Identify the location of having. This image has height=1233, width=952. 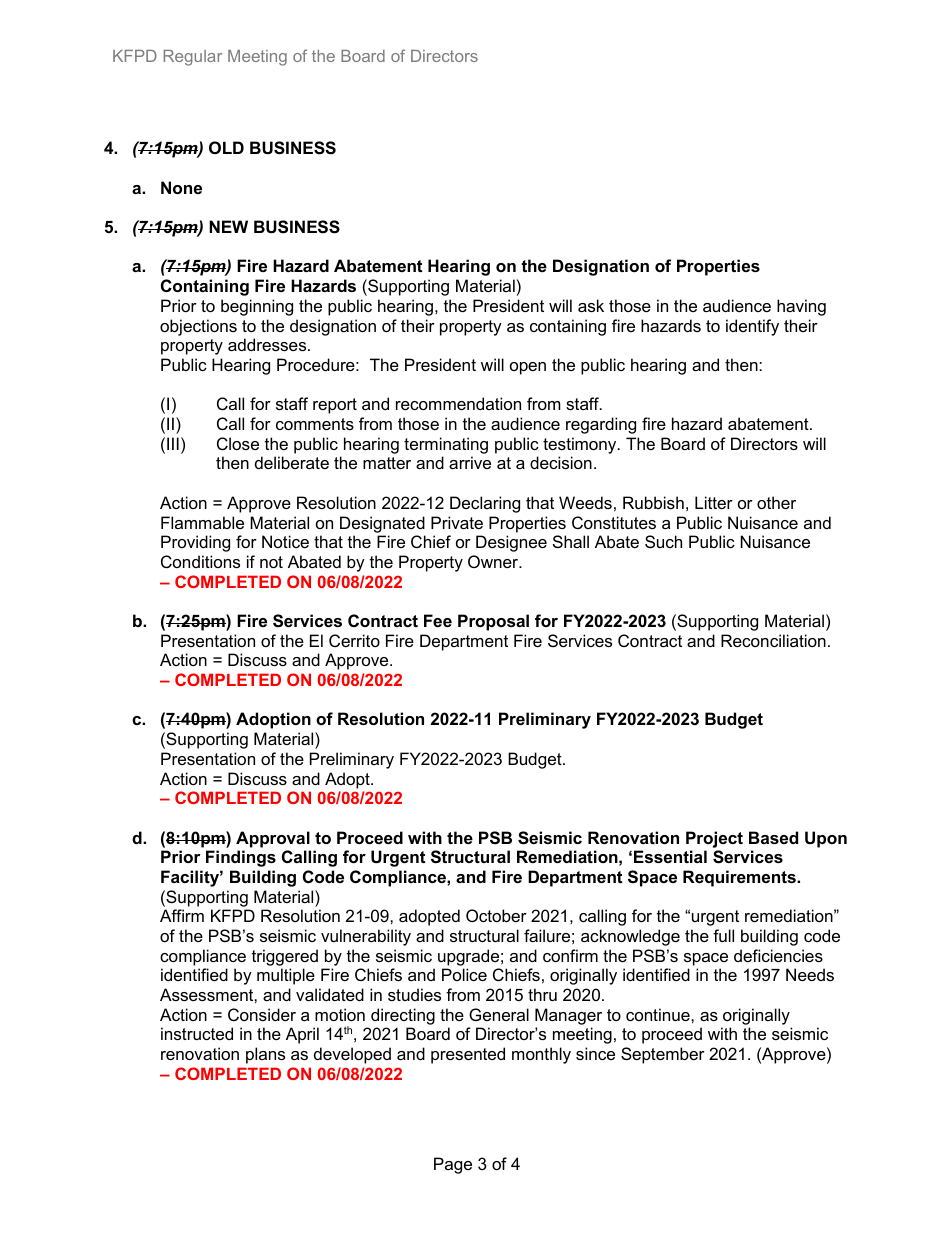
(801, 307).
